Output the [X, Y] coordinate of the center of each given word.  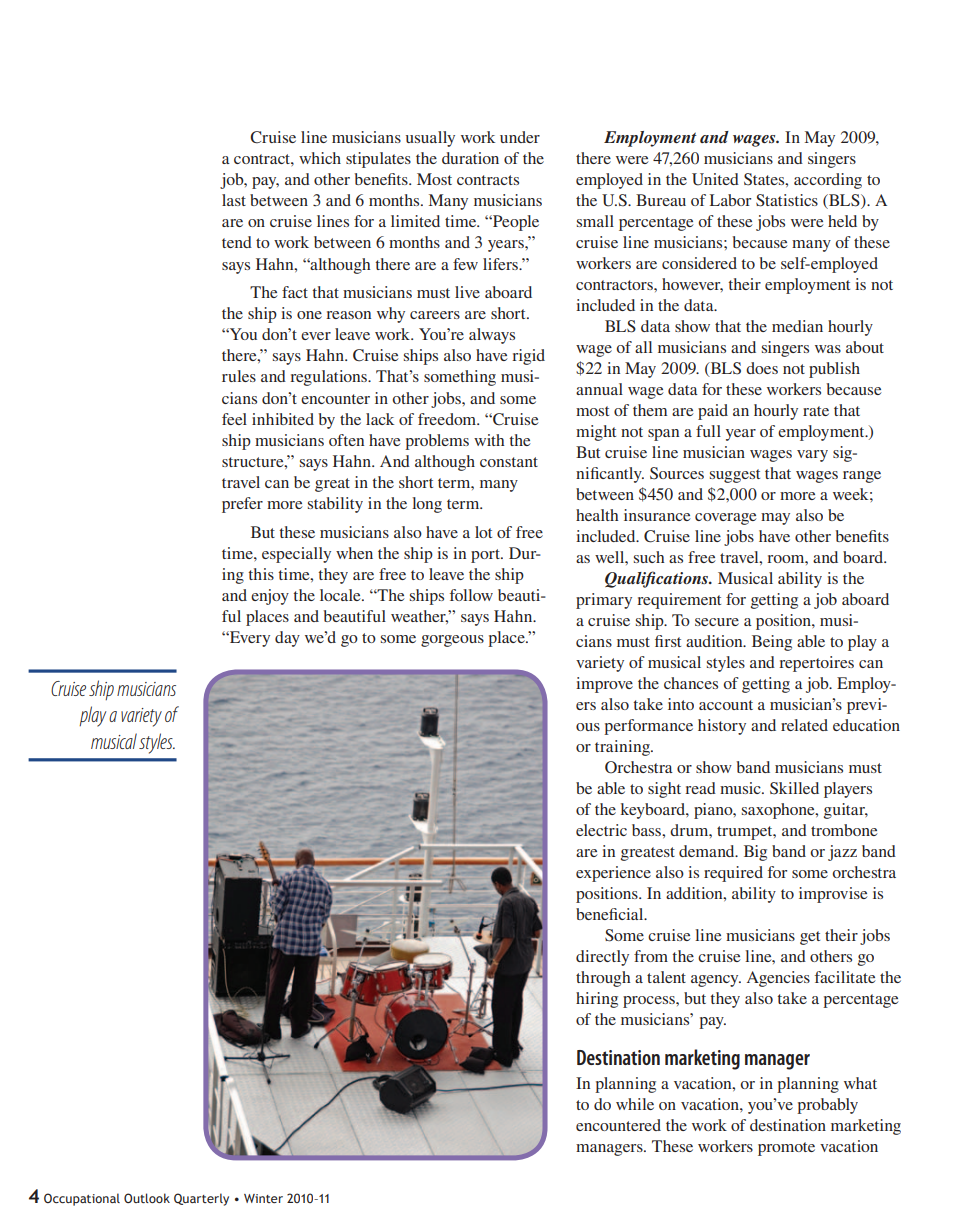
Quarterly [201, 1199]
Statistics [787, 200]
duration [470, 158]
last [234, 200]
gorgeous [452, 641]
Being [772, 643]
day [287, 639]
